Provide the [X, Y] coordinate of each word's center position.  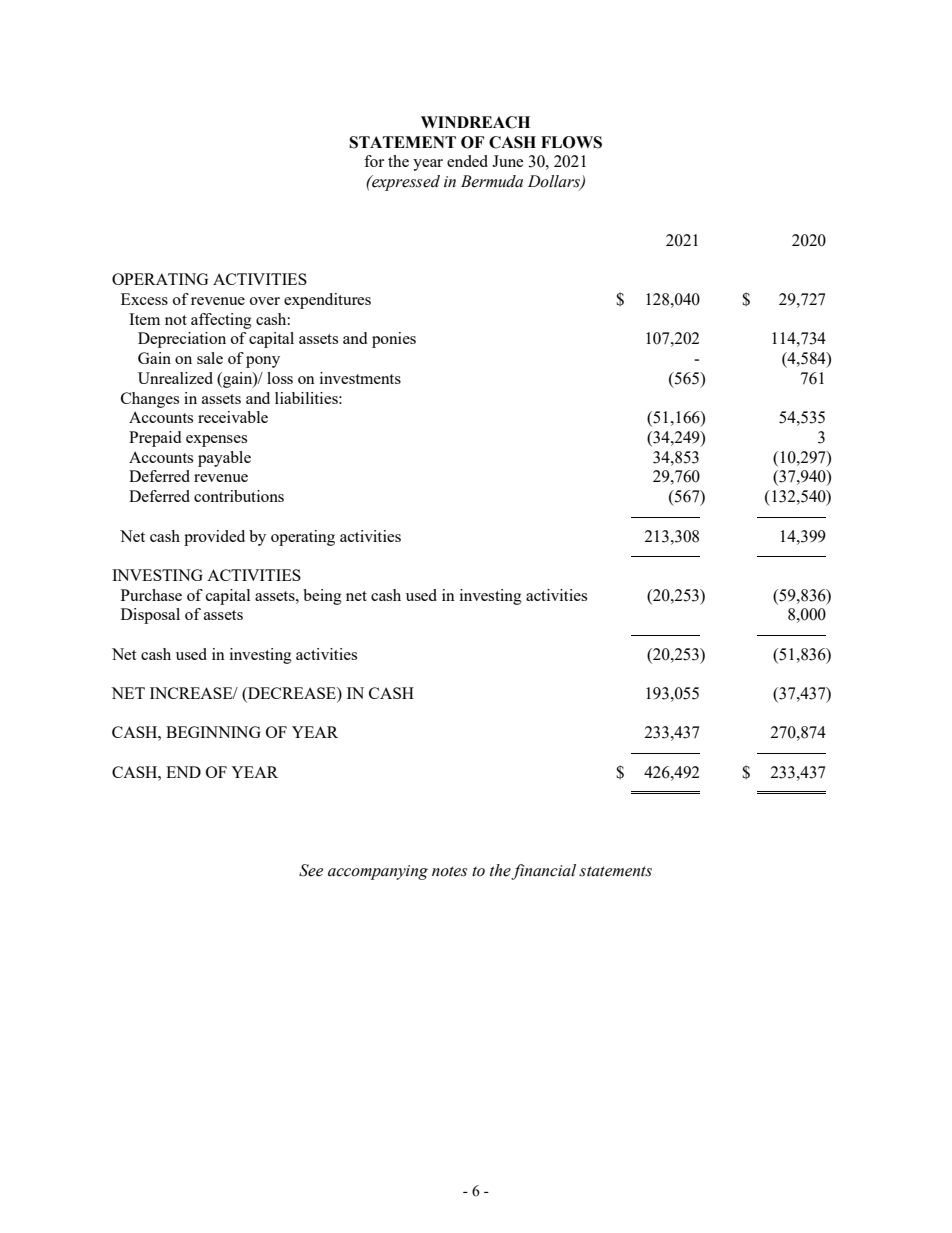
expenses [216, 441]
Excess [144, 299]
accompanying [378, 872]
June [508, 161]
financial [543, 872]
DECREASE [292, 694]
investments [360, 378]
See [311, 870]
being [322, 597]
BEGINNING [213, 732]
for [374, 161]
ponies [394, 340]
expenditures [327, 301]
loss [280, 378]
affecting [221, 321]
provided [214, 538]
